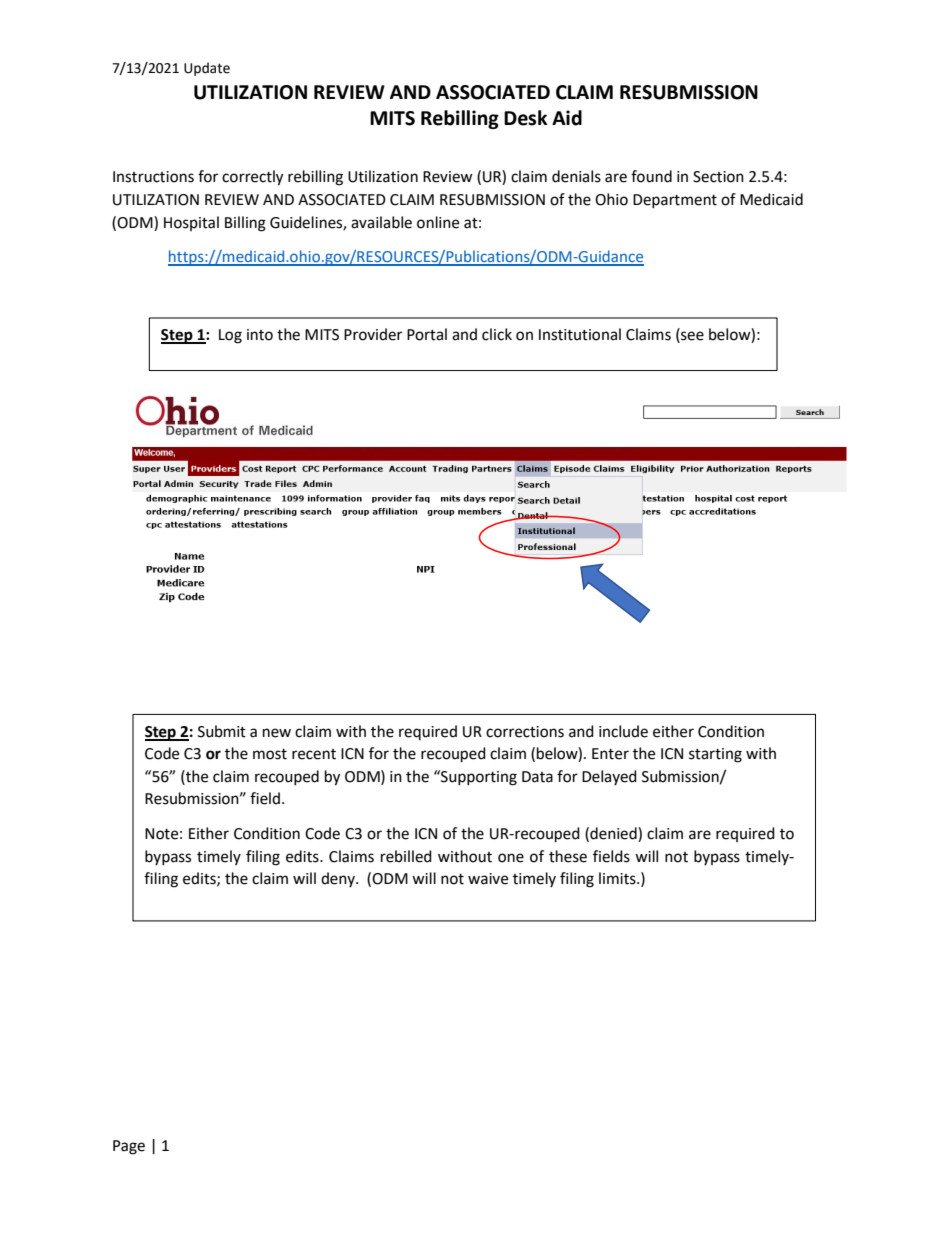 The height and width of the screenshot is (1233, 952). Describe the element at coordinates (526, 118) in the screenshot. I see `Desk` at that location.
